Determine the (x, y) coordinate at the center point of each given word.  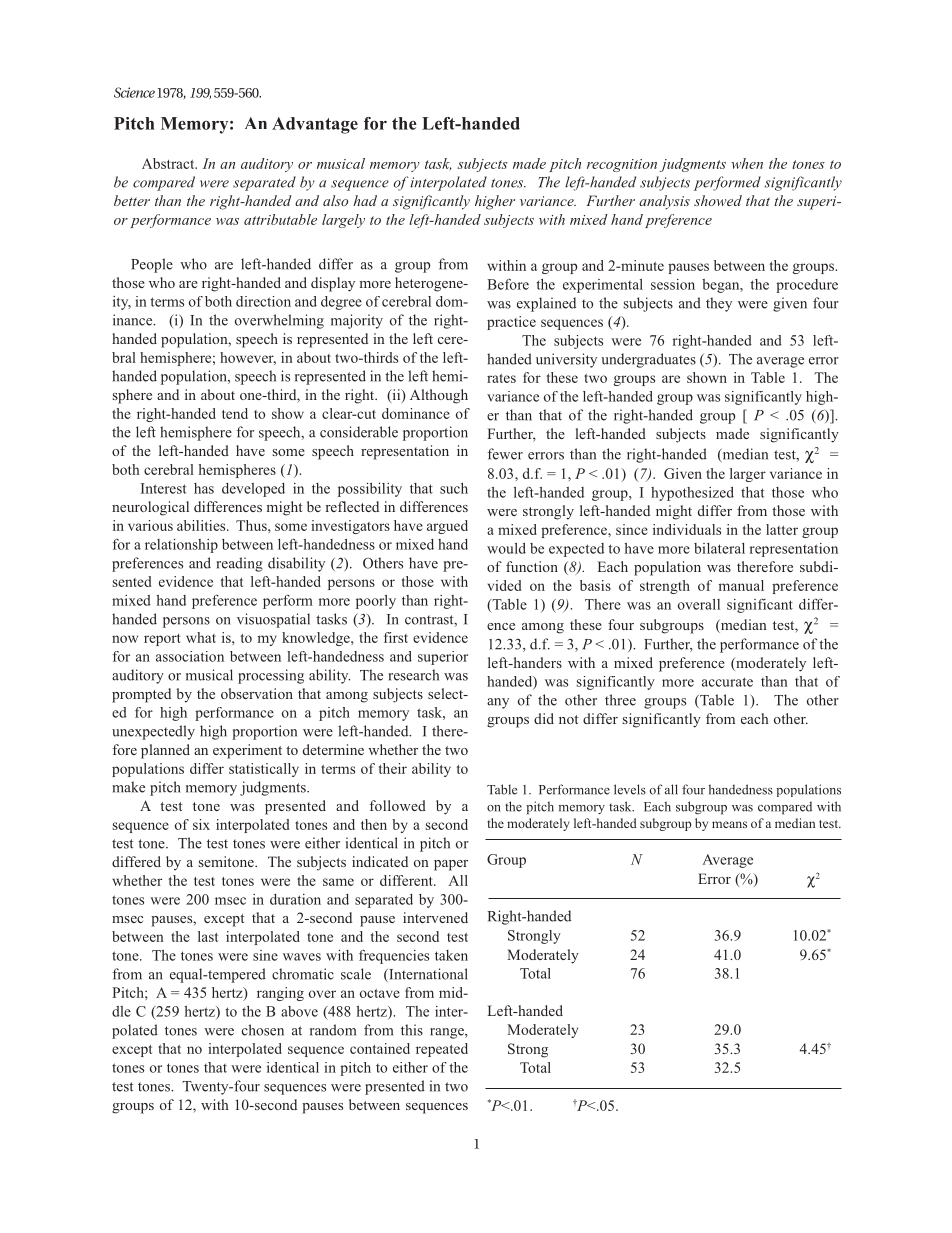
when (747, 163)
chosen (263, 1030)
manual (741, 585)
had (365, 200)
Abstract (169, 163)
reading (239, 564)
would (506, 548)
